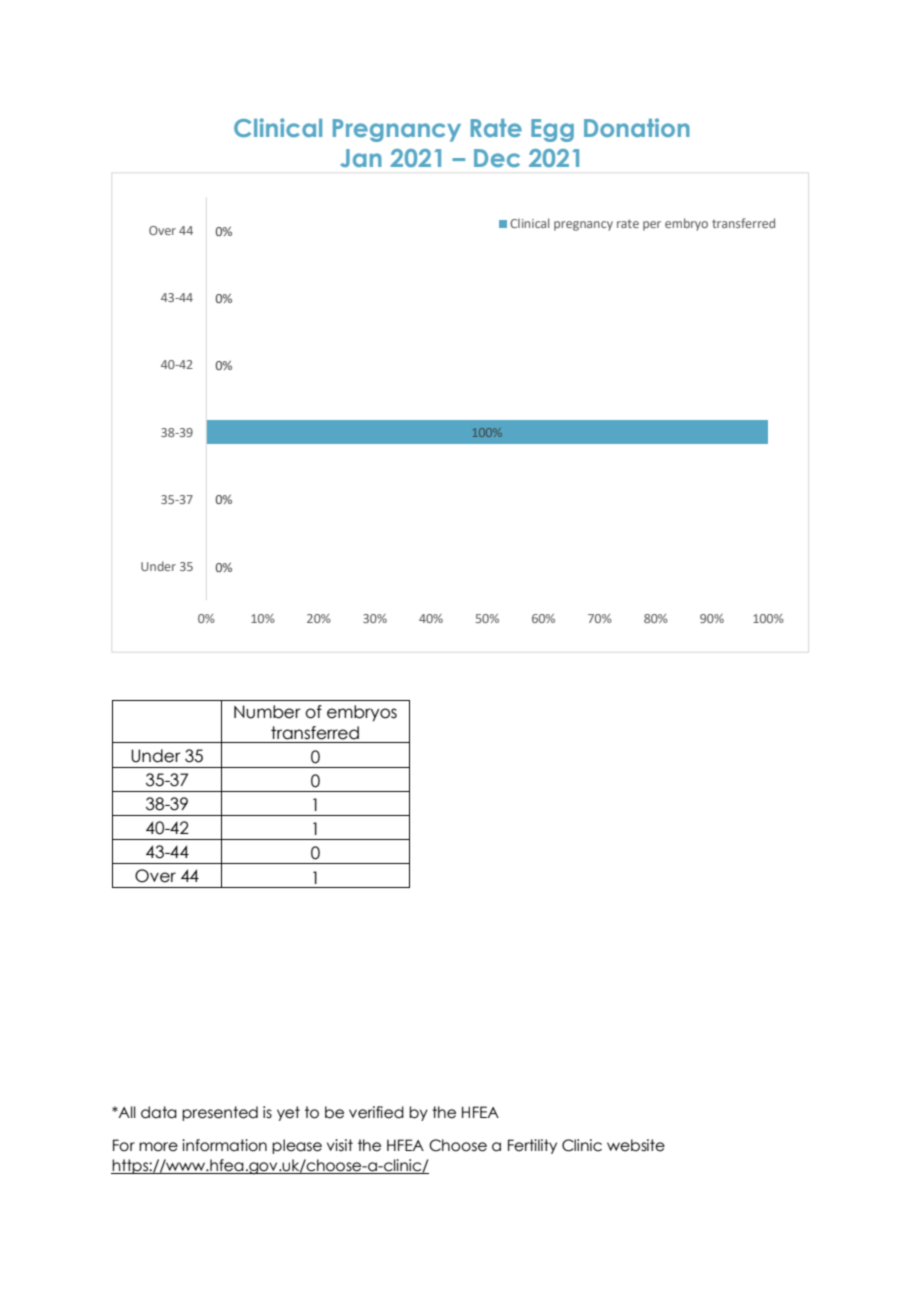 The height and width of the screenshot is (1308, 924). What do you see at coordinates (361, 158) in the screenshot?
I see `Jan` at bounding box center [361, 158].
